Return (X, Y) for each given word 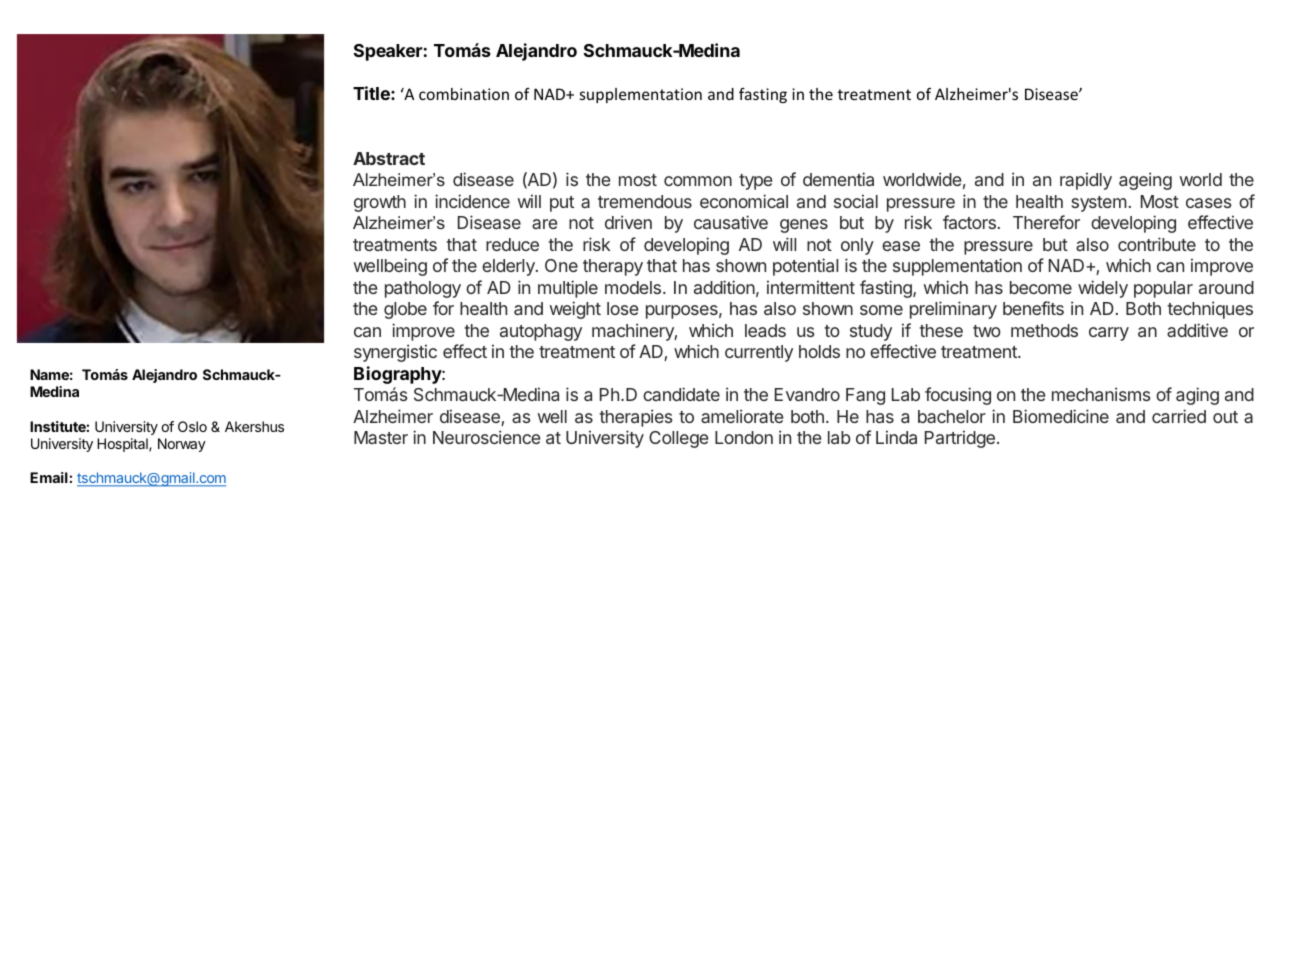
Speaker (388, 52)
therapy (613, 267)
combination (464, 94)
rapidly (1086, 181)
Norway (182, 445)
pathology (423, 289)
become (1041, 287)
